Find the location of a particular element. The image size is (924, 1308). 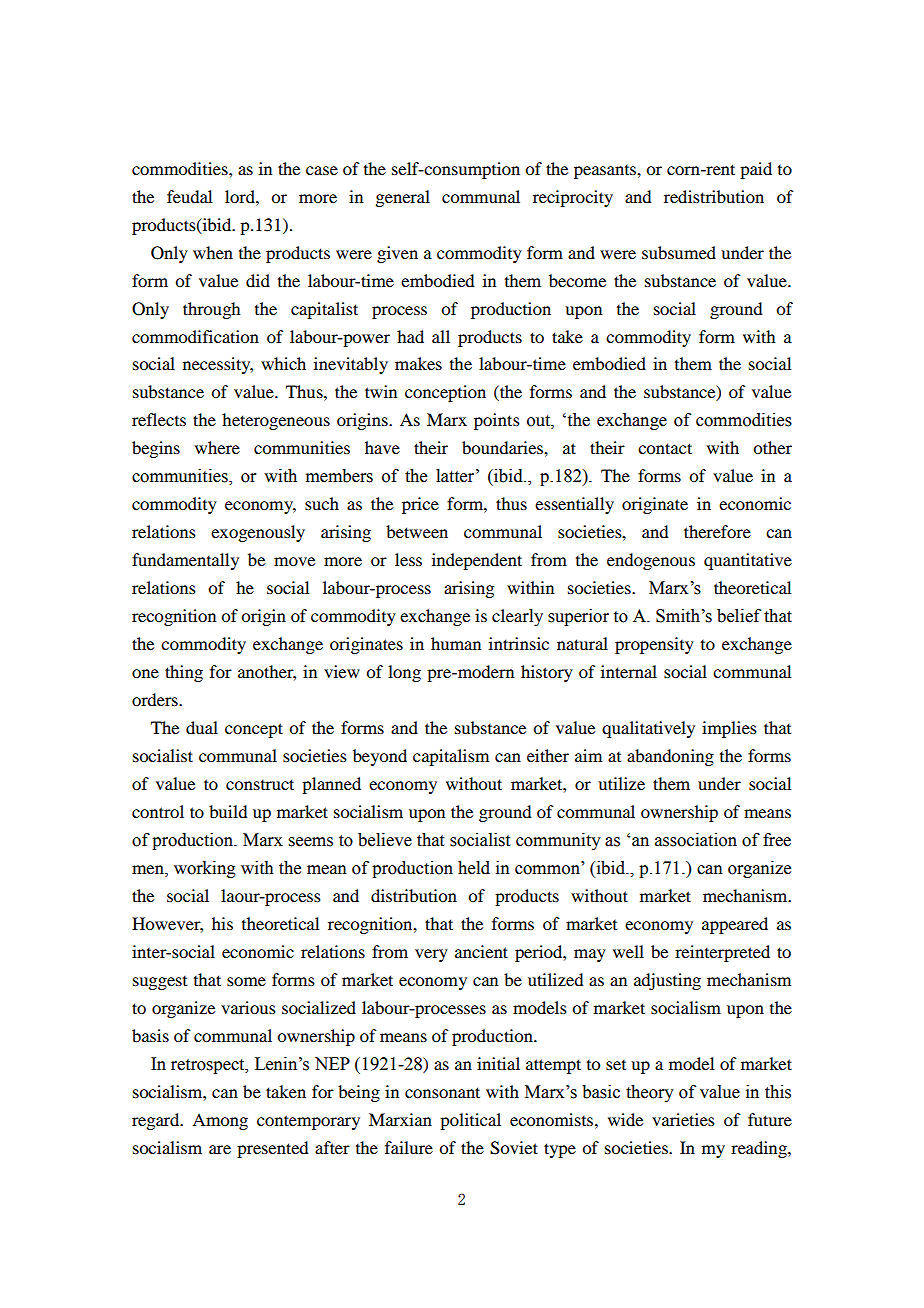

association is located at coordinates (696, 840).
